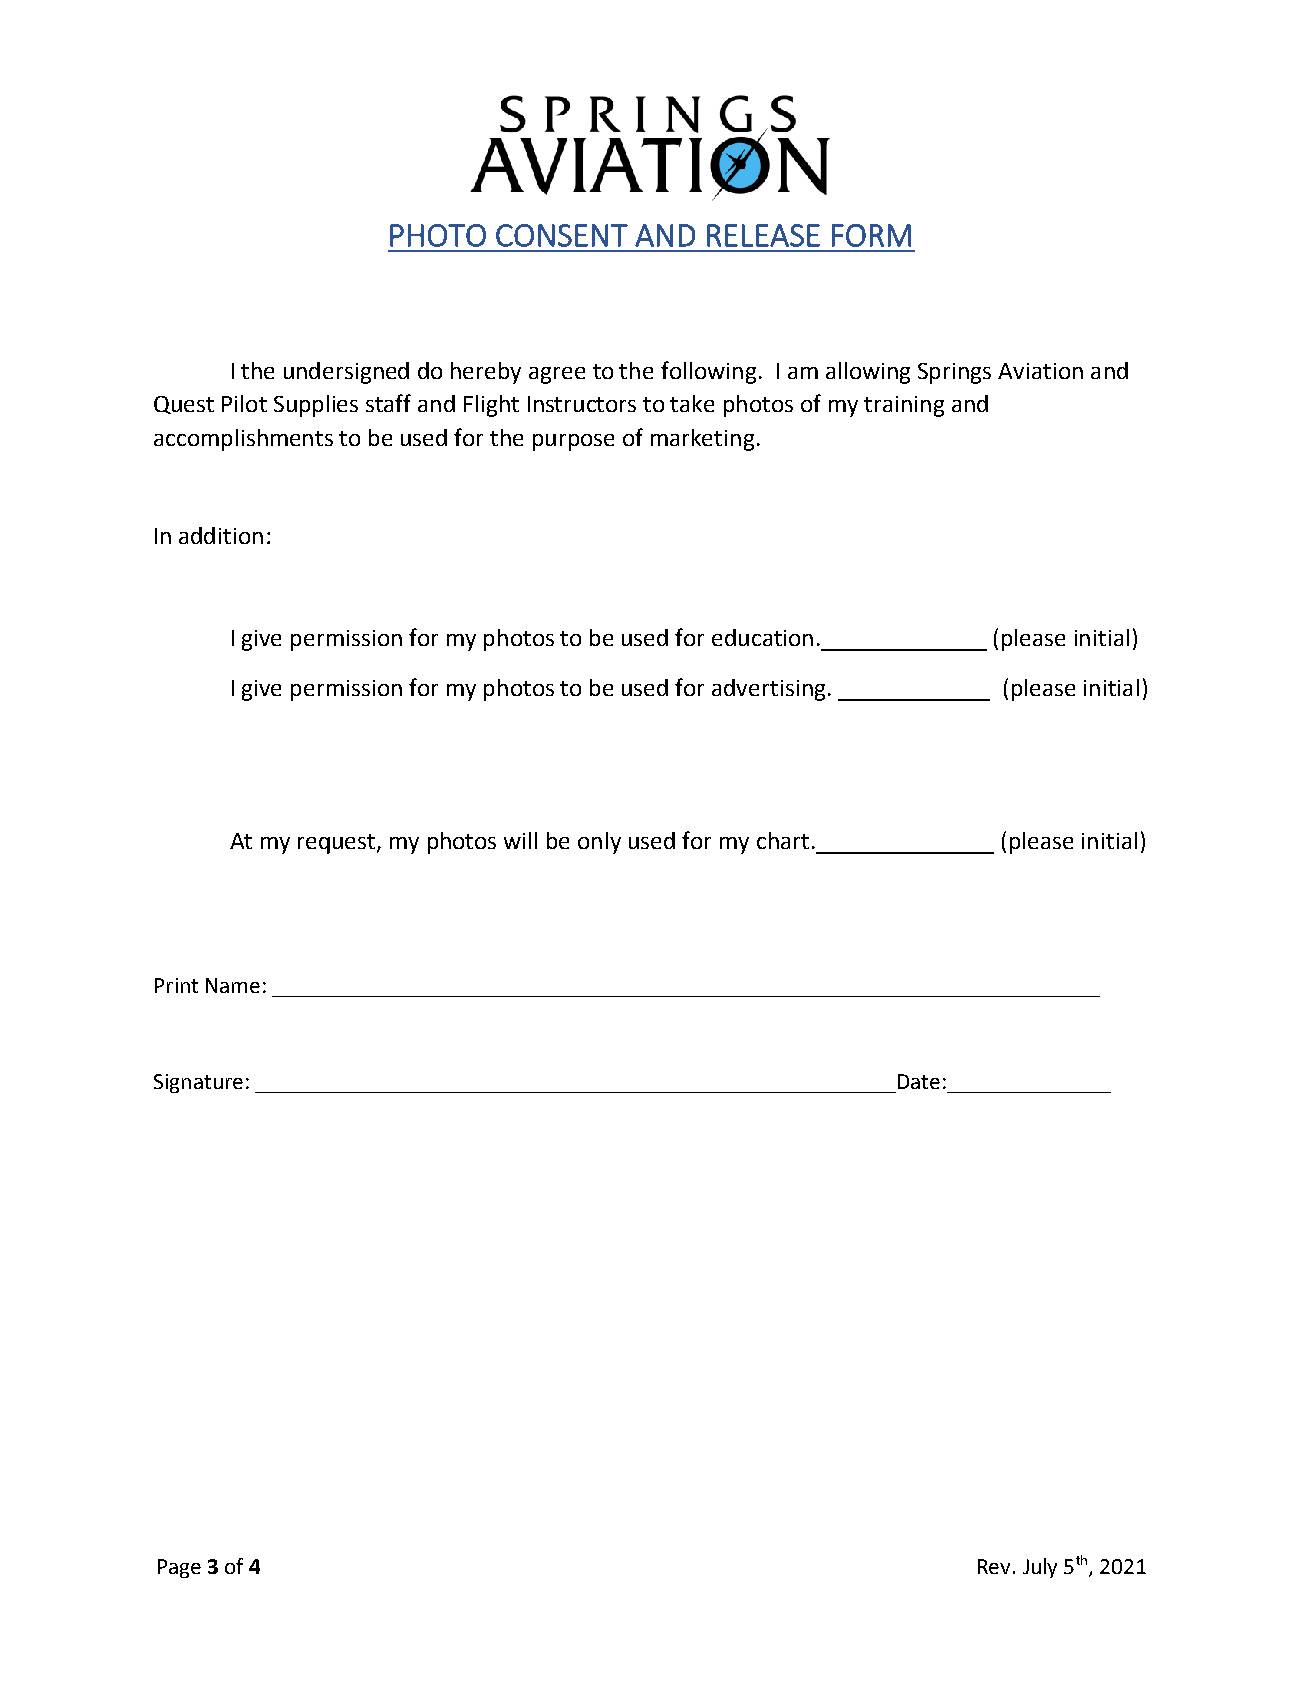 This screenshot has height=1685, width=1302. I want to click on FORM, so click(871, 235).
